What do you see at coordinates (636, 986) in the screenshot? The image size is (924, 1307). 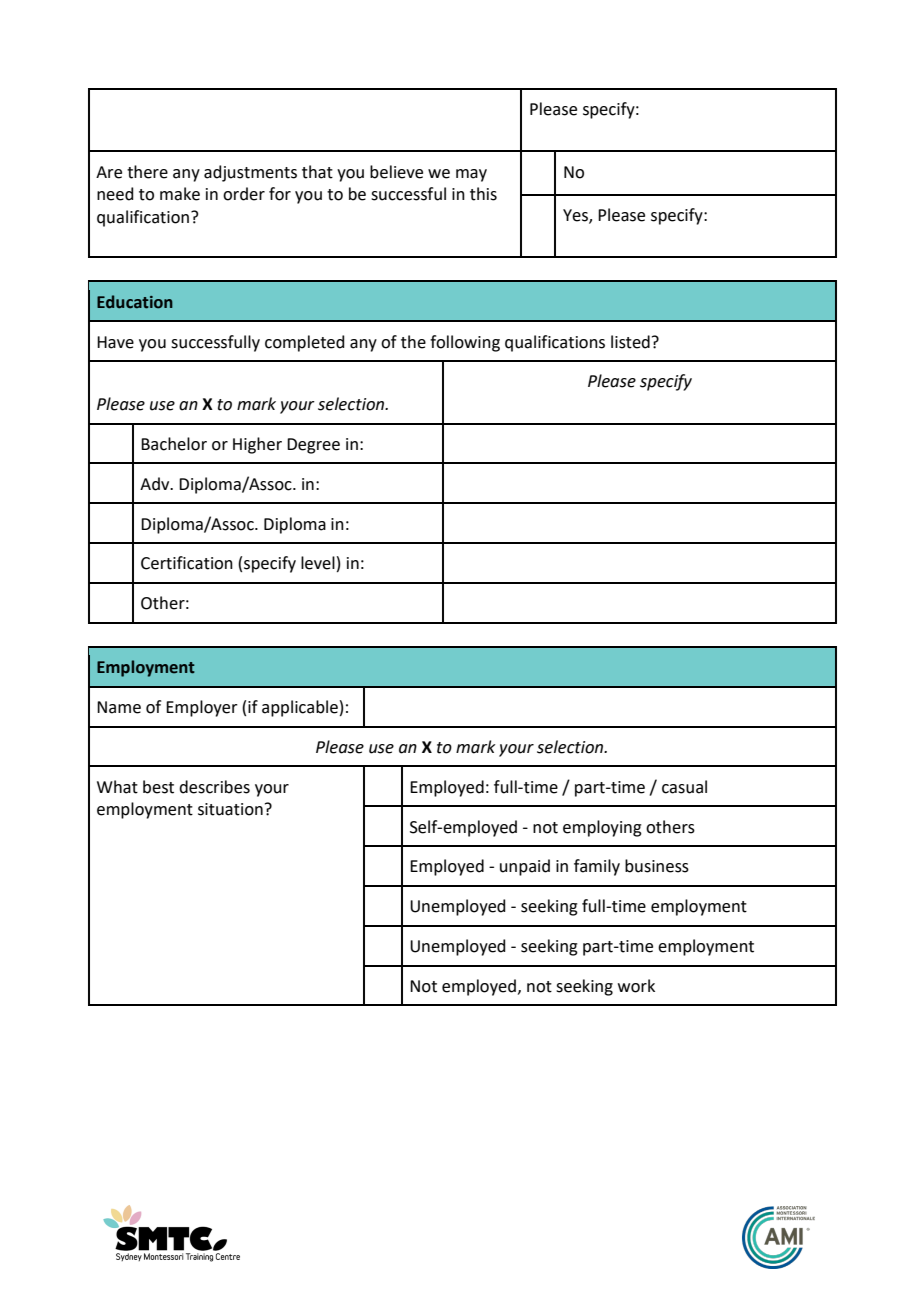 I see `work` at bounding box center [636, 986].
